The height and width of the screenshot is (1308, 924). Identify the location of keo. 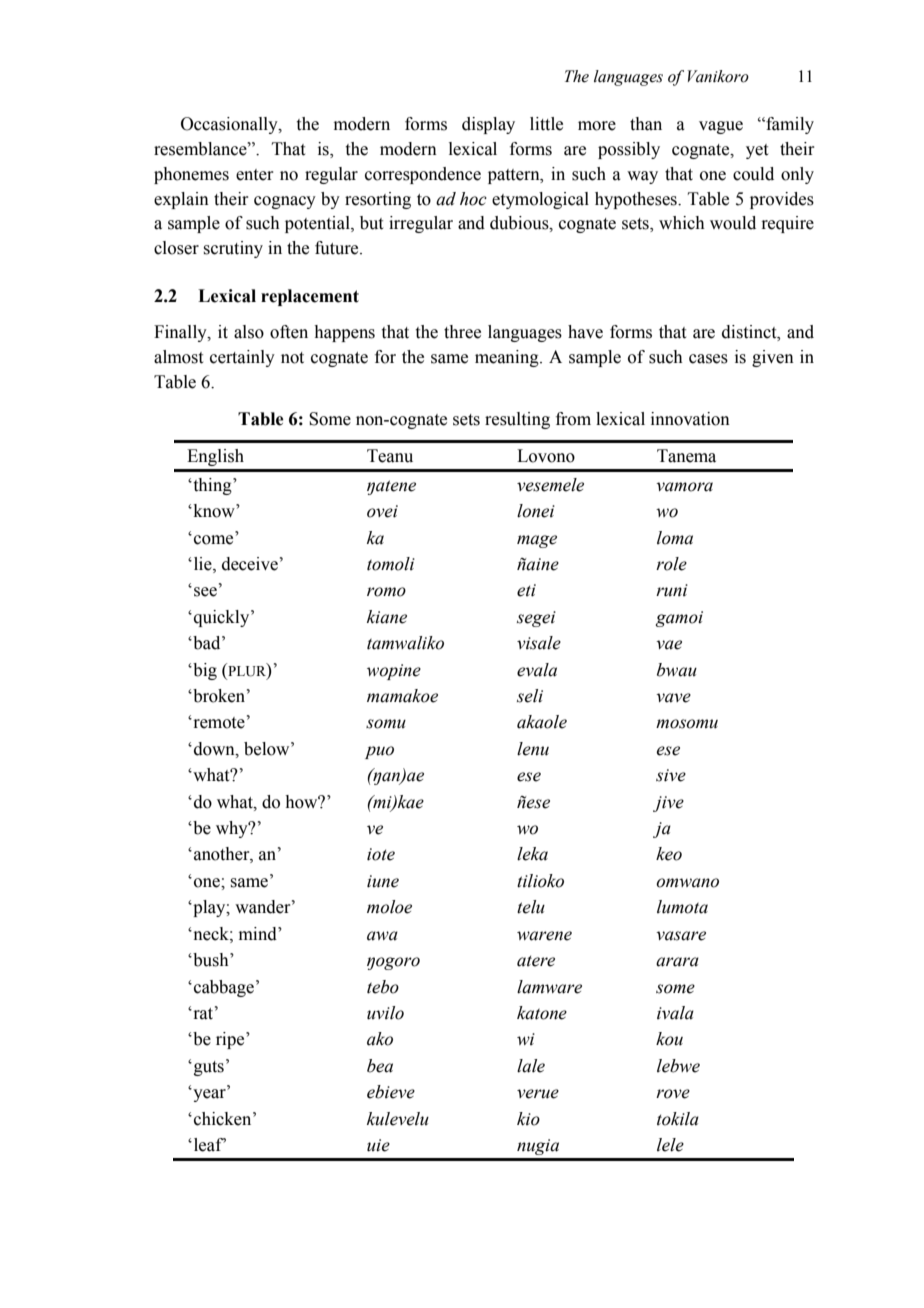
(669, 854).
